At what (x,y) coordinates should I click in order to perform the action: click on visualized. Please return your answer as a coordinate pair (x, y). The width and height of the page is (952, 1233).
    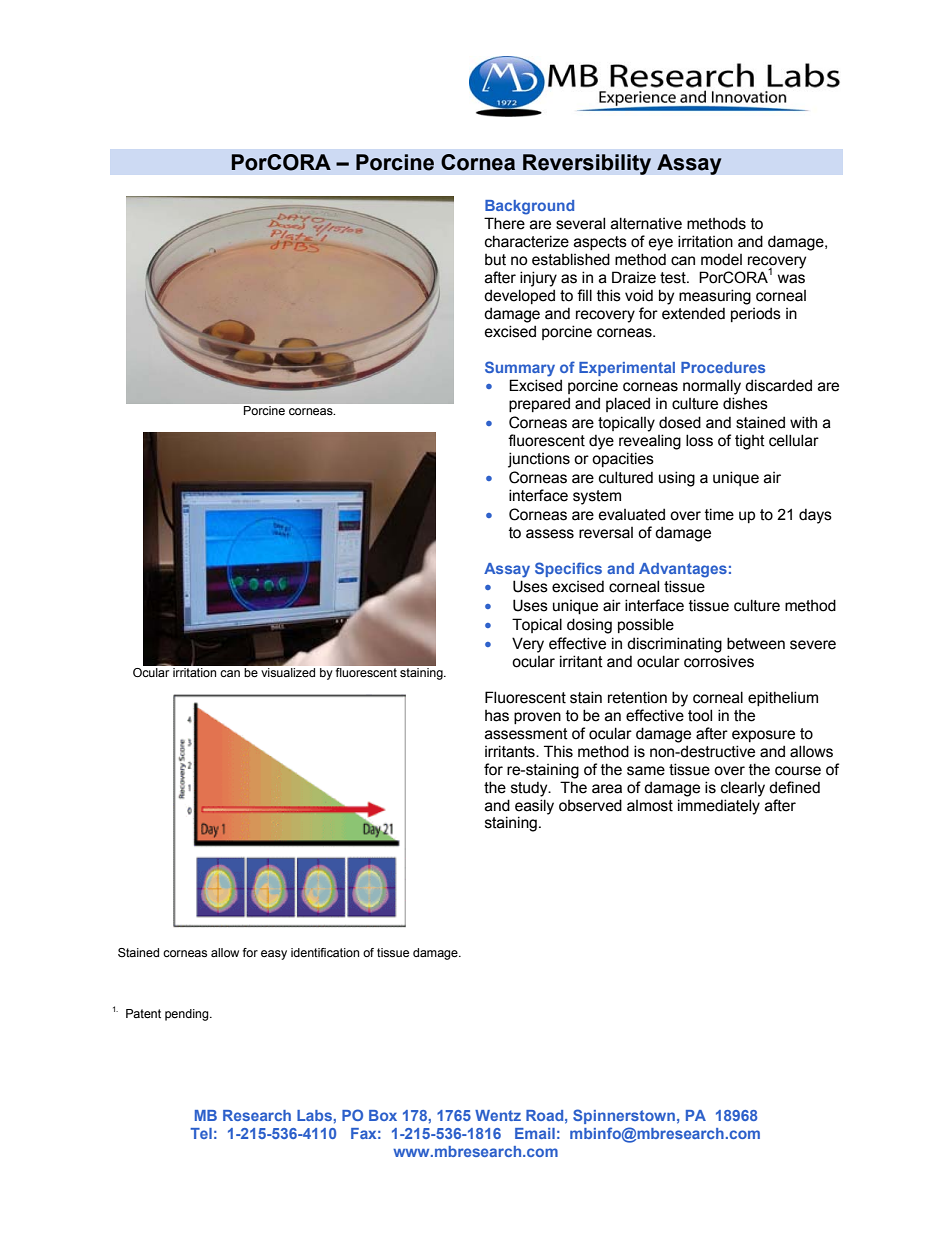
    Looking at the image, I should click on (288, 672).
